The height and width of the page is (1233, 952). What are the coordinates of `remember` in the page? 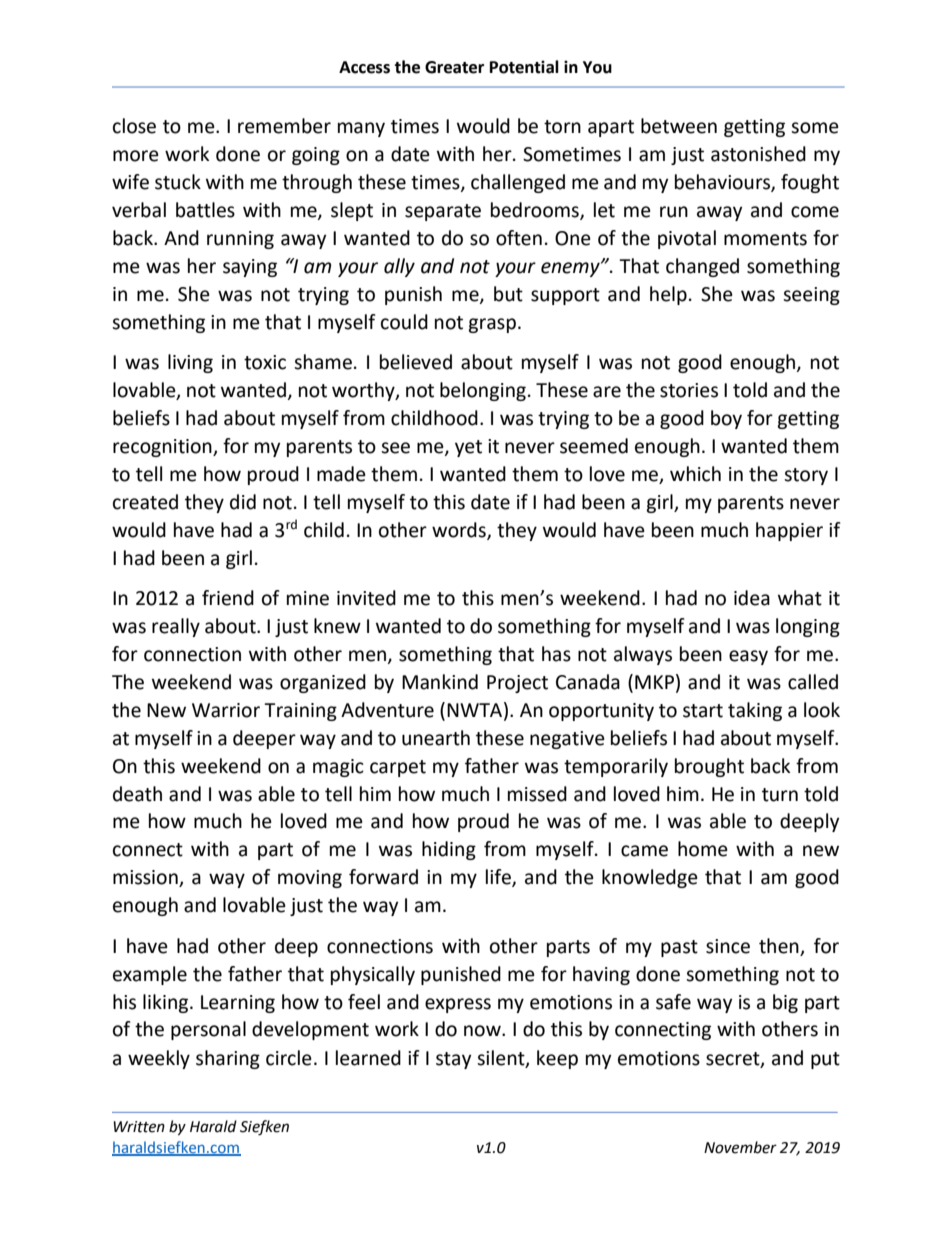 It's located at (284, 126).
